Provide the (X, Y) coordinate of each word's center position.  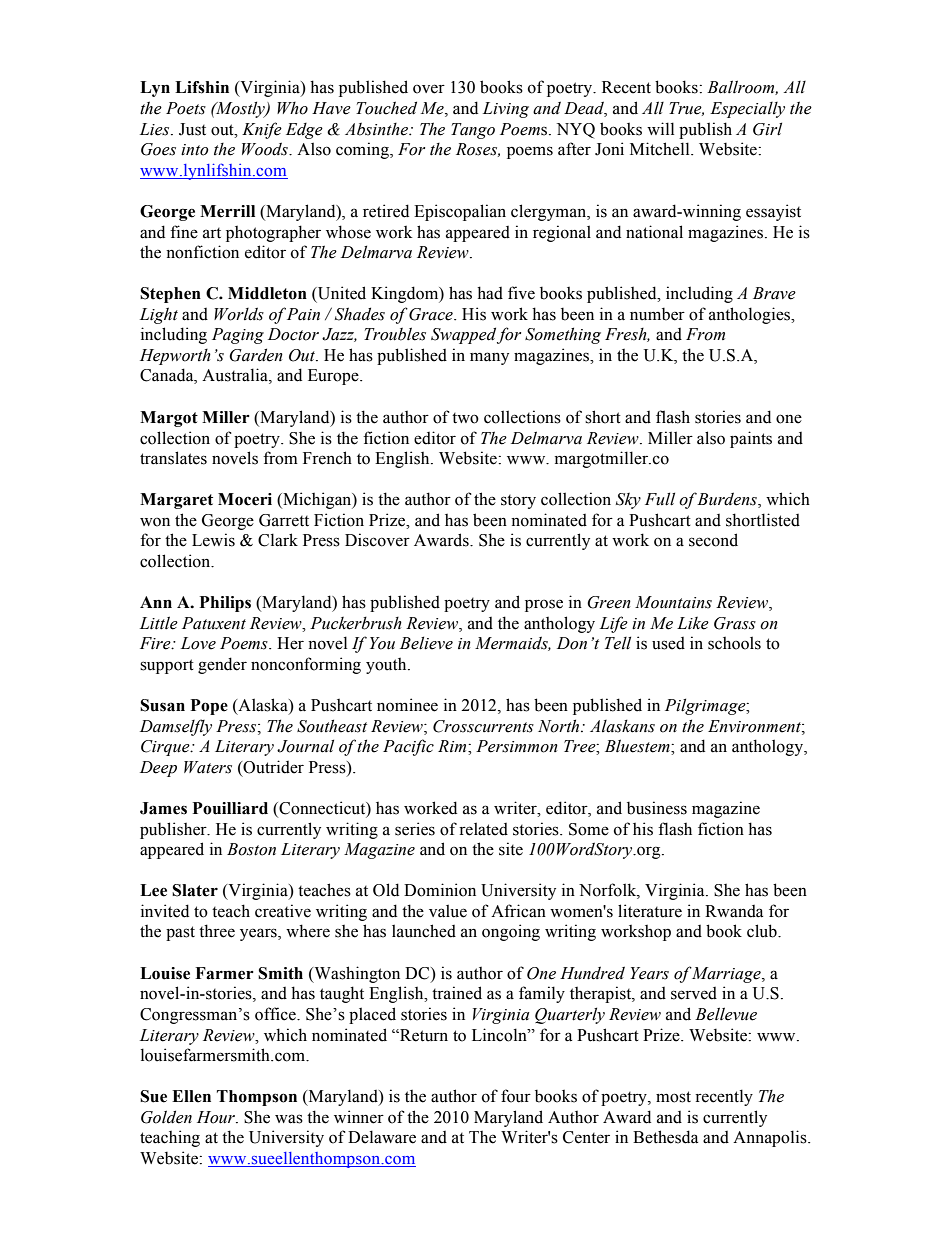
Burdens (728, 500)
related (483, 829)
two (465, 418)
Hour (217, 1117)
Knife (262, 130)
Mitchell (661, 149)
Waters (208, 767)
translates (173, 458)
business (657, 808)
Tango (473, 131)
